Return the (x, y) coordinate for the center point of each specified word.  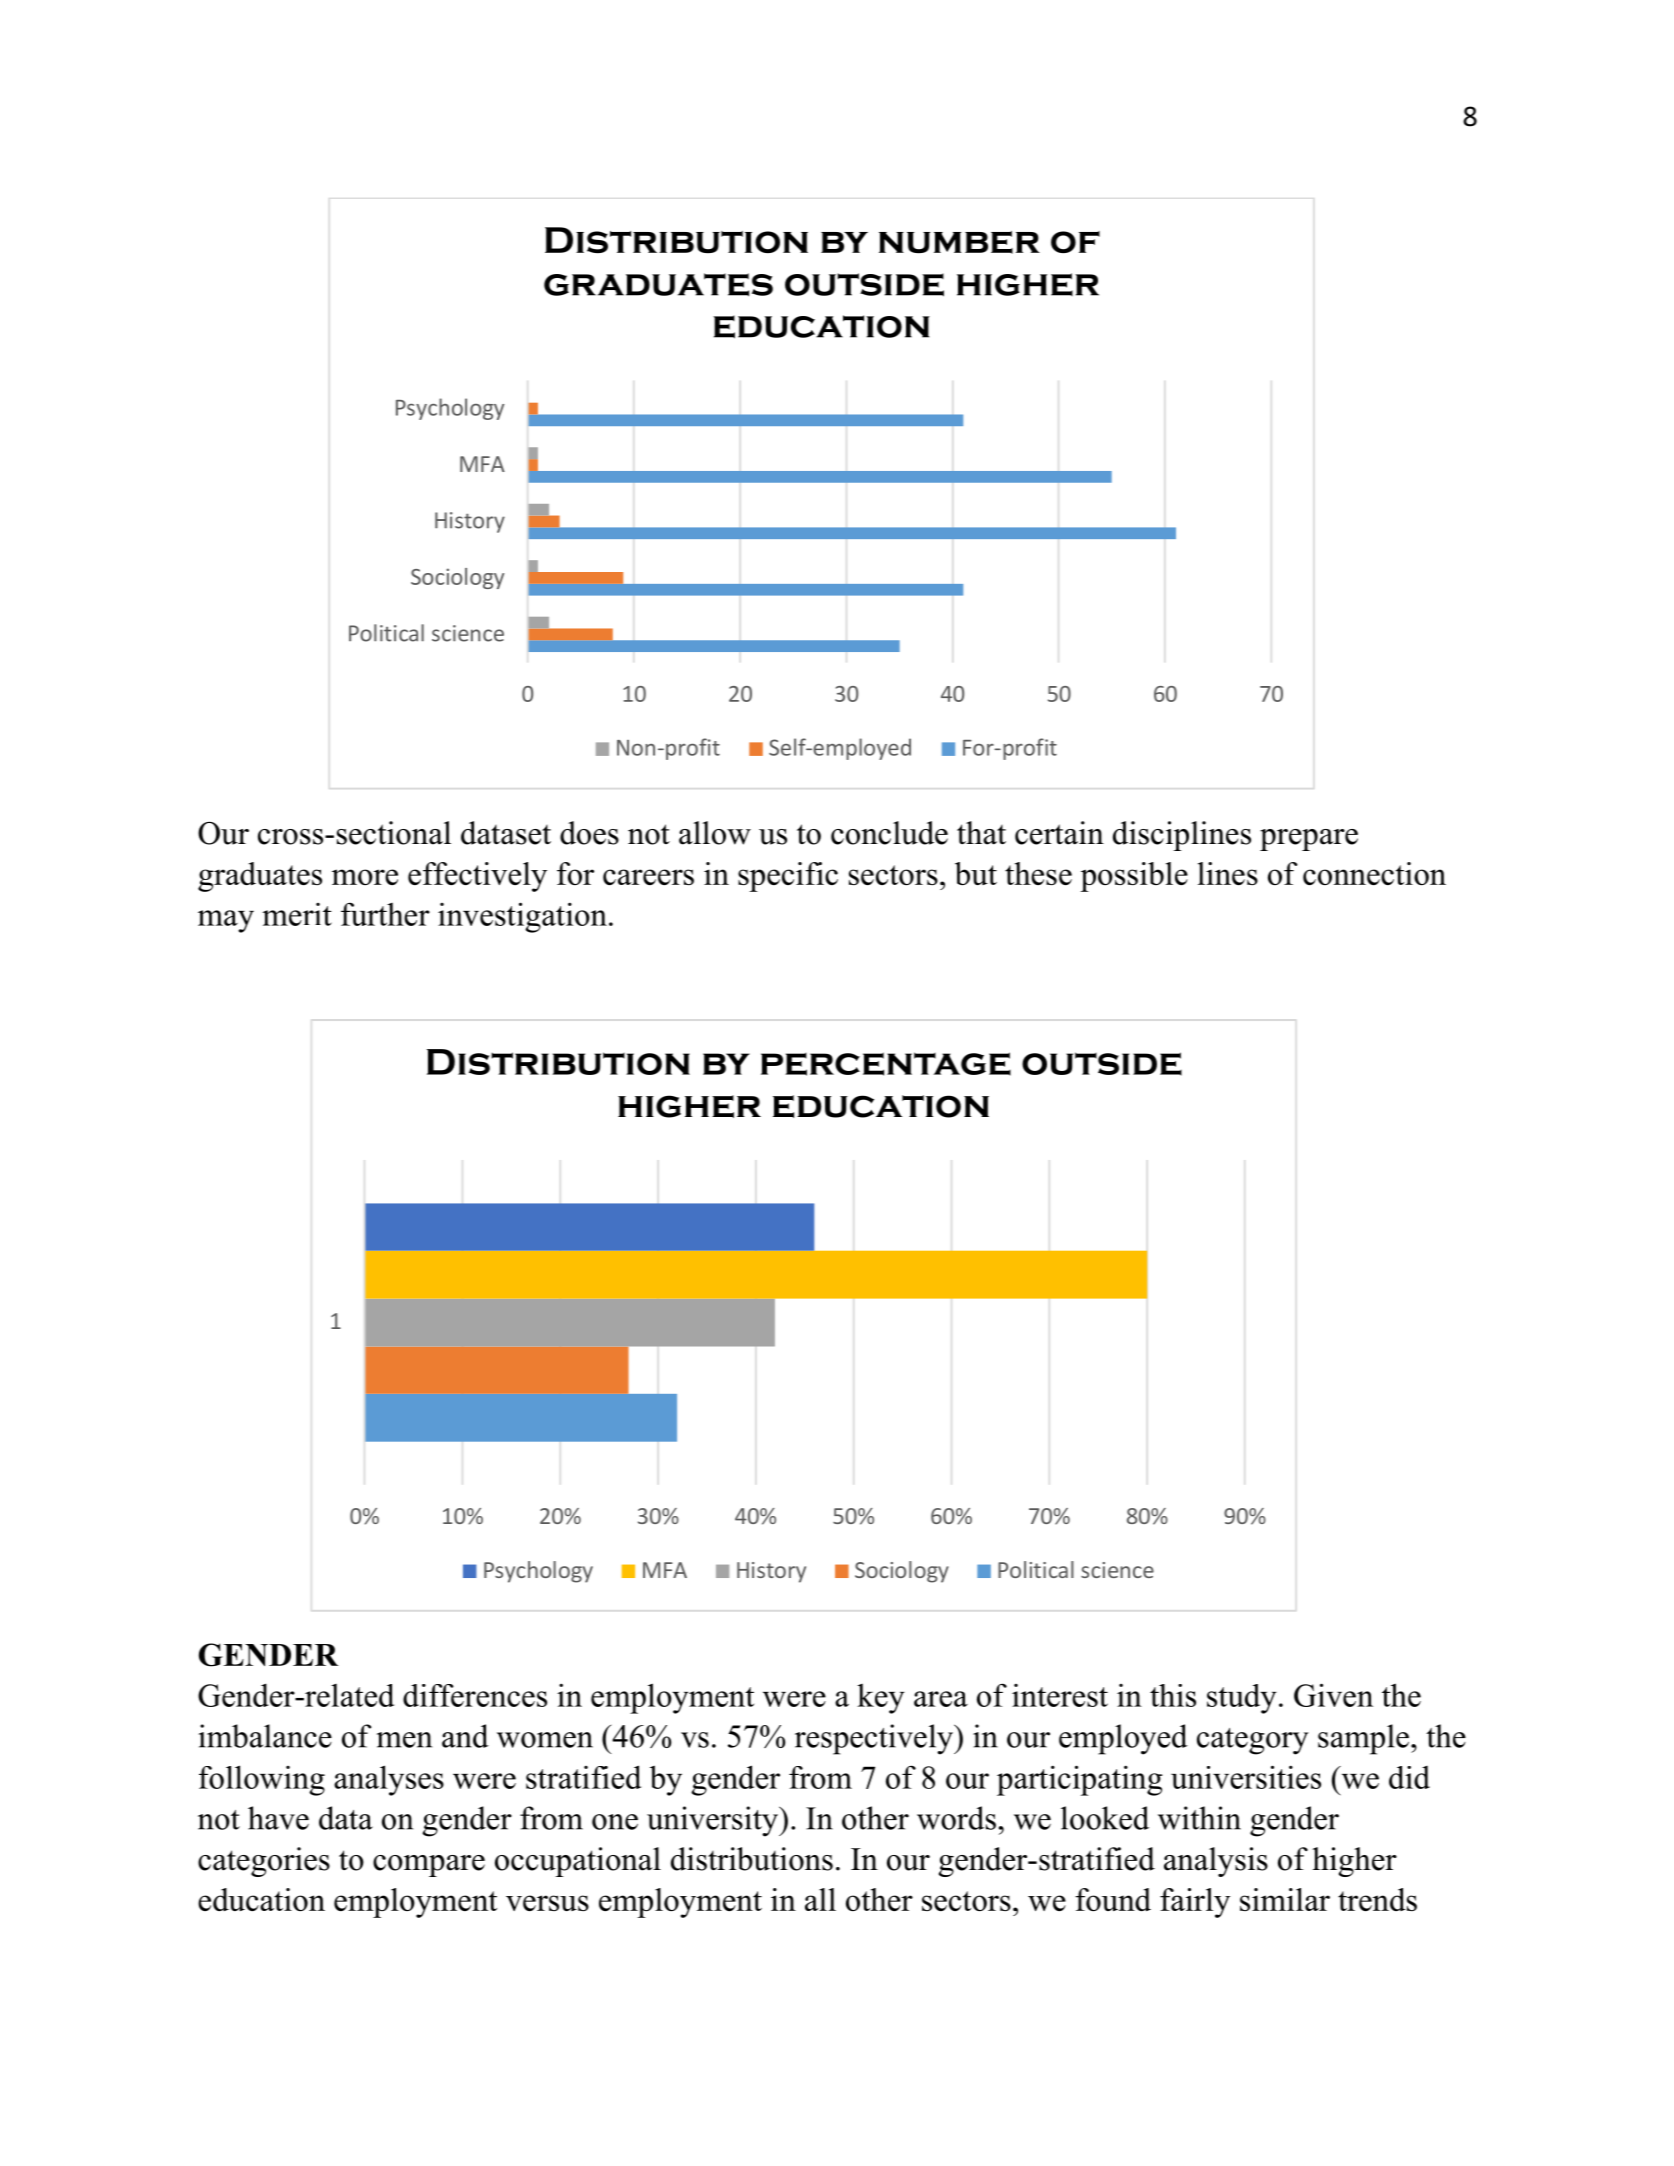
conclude (889, 833)
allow (715, 833)
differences (475, 1695)
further (385, 914)
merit (297, 914)
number (959, 242)
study (1242, 1699)
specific (788, 877)
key (881, 1699)
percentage (886, 1064)
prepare (1309, 840)
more (365, 877)
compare (429, 1866)
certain (1059, 833)
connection (1374, 873)
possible (1134, 877)
